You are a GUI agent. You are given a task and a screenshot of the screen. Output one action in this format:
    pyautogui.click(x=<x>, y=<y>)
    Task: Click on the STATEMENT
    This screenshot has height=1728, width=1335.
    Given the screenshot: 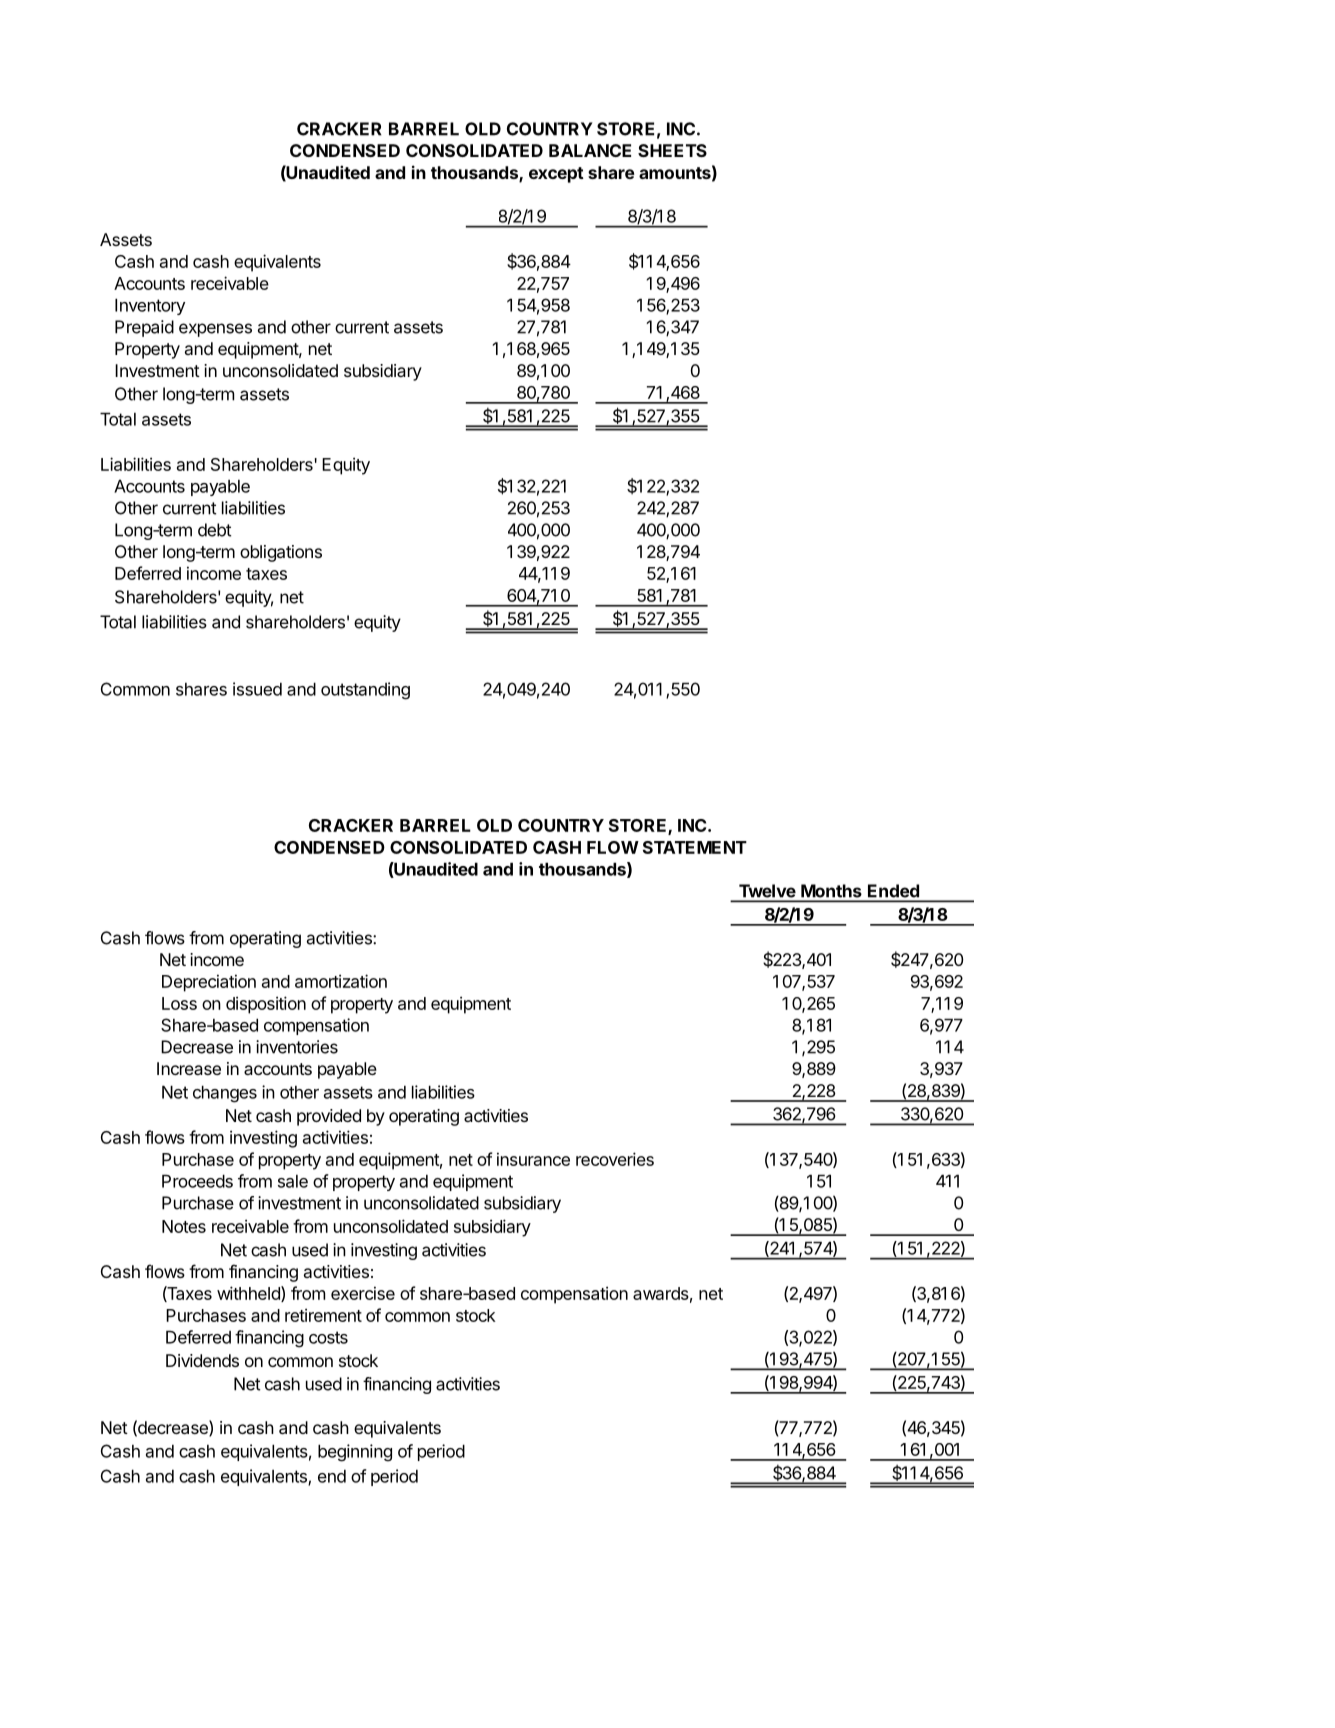 What is the action you would take?
    pyautogui.click(x=695, y=847)
